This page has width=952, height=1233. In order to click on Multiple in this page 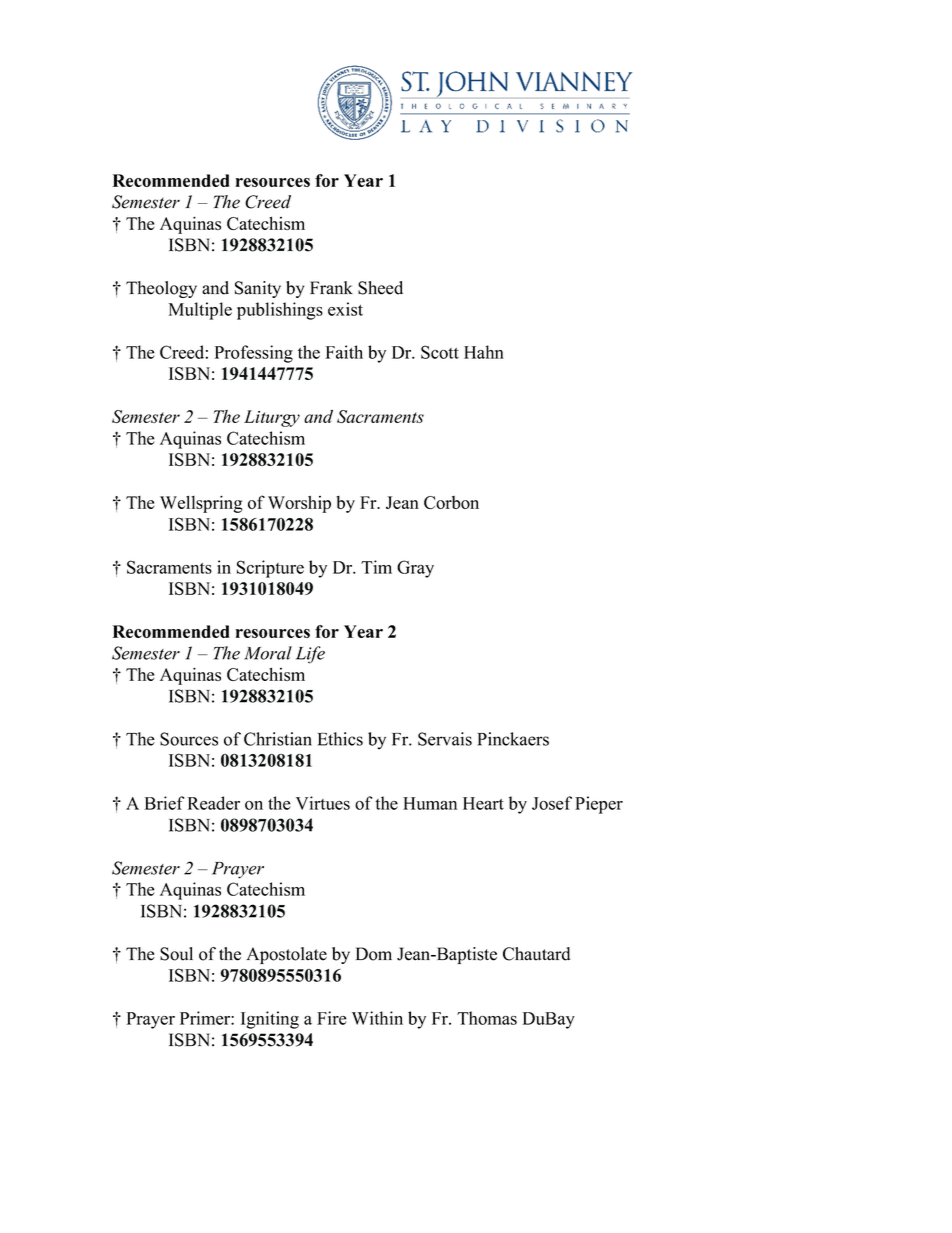, I will do `click(200, 311)`.
